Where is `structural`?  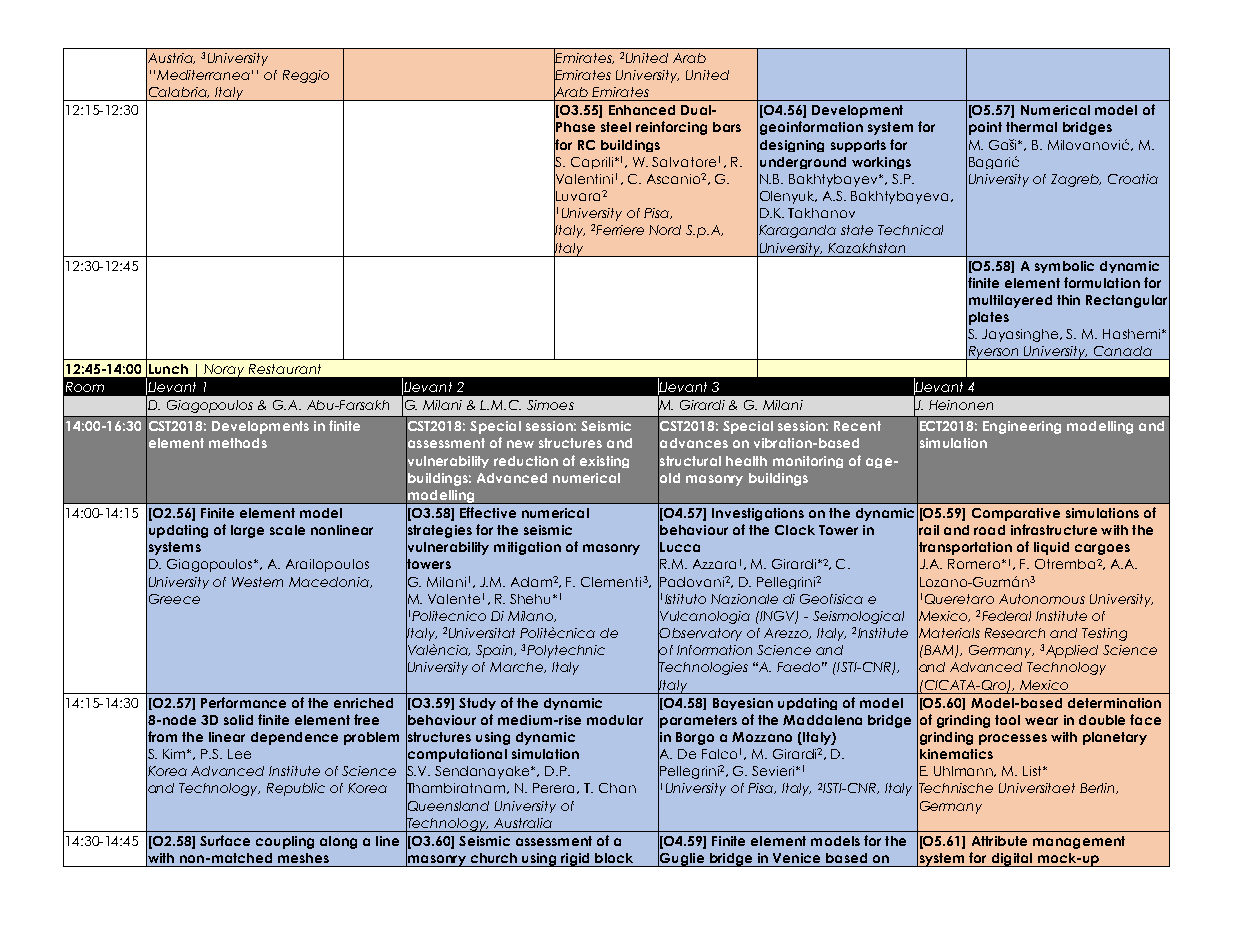 structural is located at coordinates (689, 460).
